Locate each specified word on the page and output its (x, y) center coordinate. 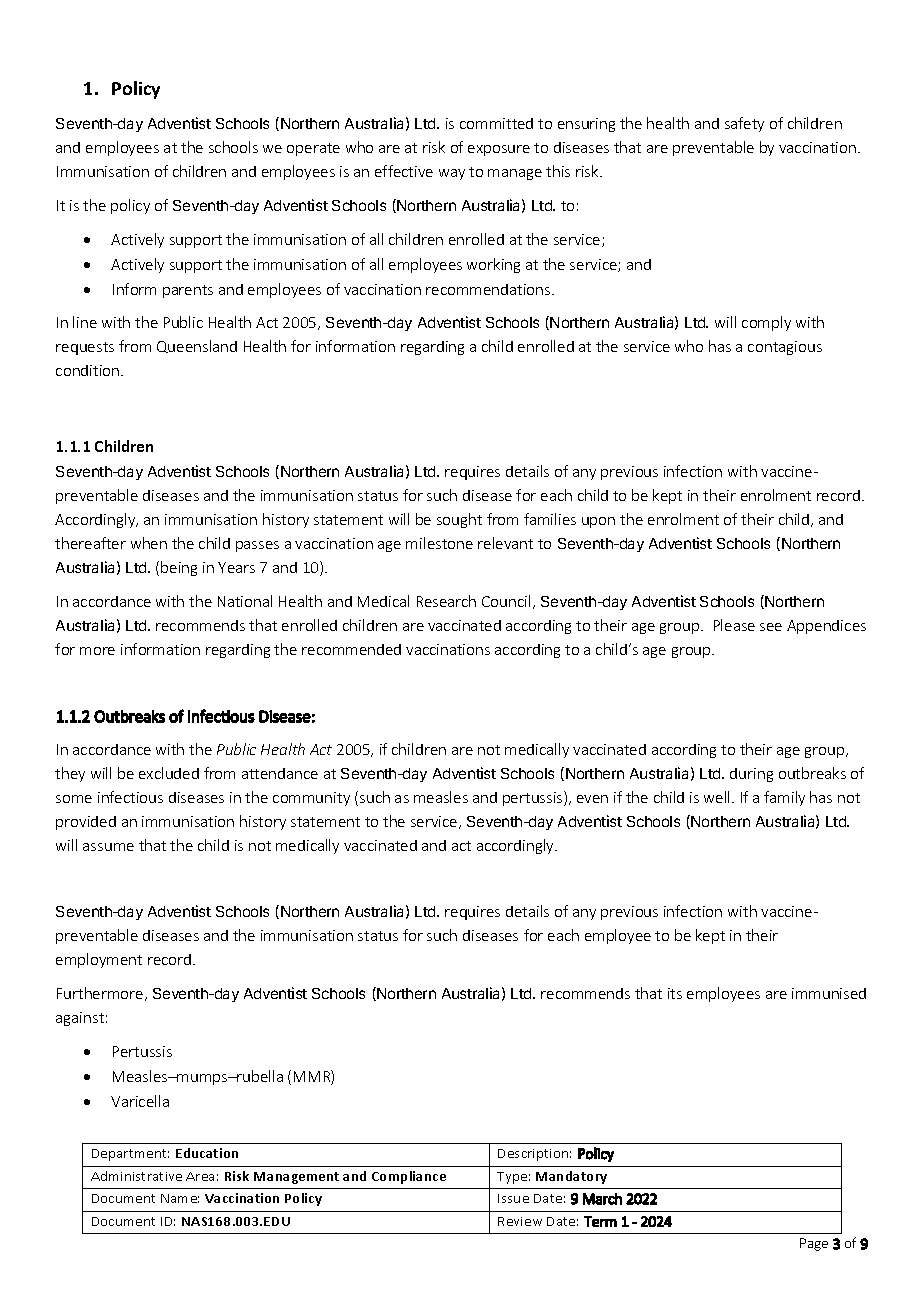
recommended (351, 649)
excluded (169, 773)
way (452, 174)
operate (313, 149)
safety (744, 124)
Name (180, 1198)
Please (734, 625)
